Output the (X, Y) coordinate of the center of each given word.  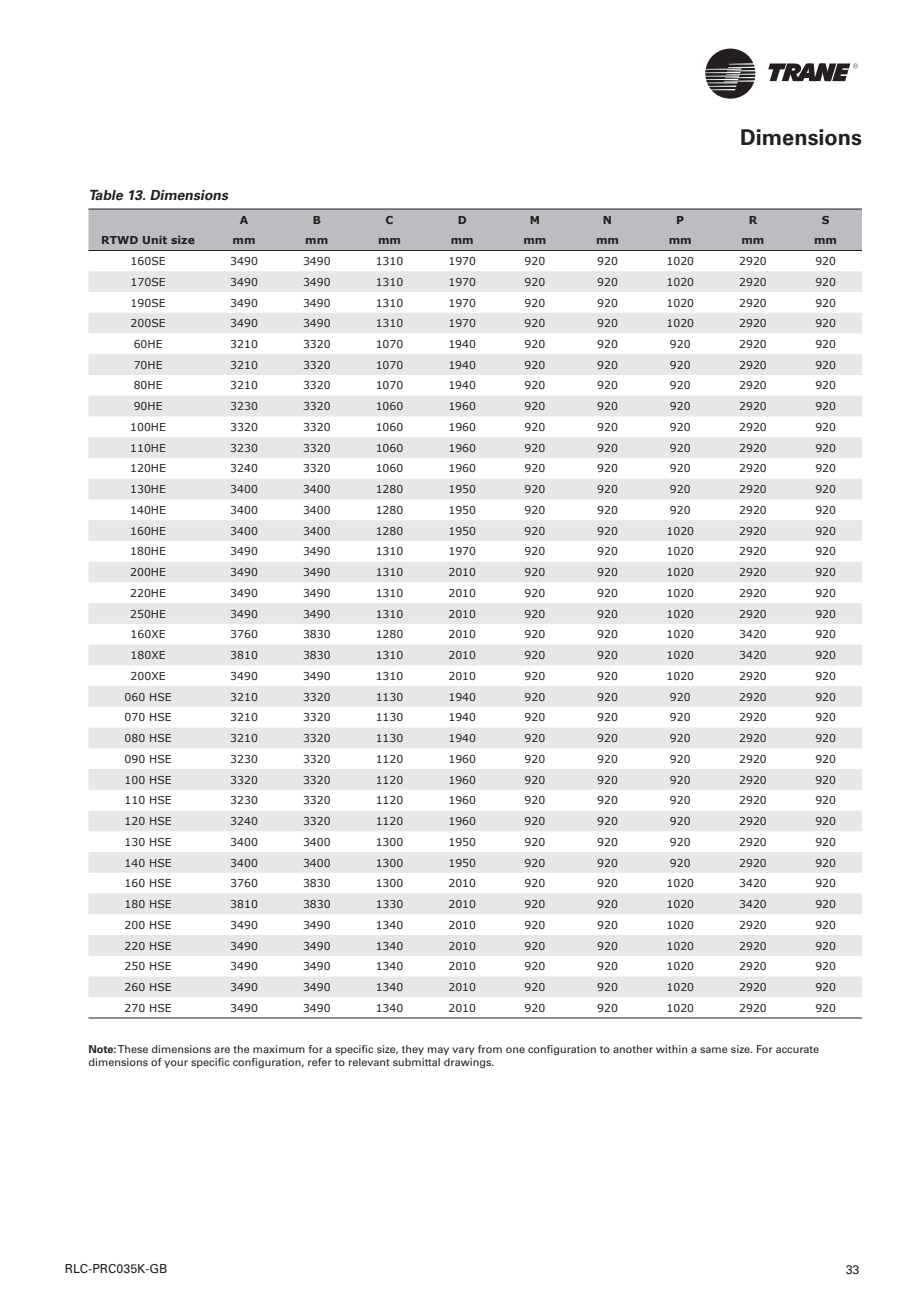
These (133, 1049)
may (438, 1051)
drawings (469, 1063)
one (515, 1050)
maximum (279, 1049)
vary (463, 1051)
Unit (155, 239)
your (176, 1064)
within (671, 1049)
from (490, 1049)
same (714, 1050)
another (633, 1049)
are (222, 1050)
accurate (797, 1049)
